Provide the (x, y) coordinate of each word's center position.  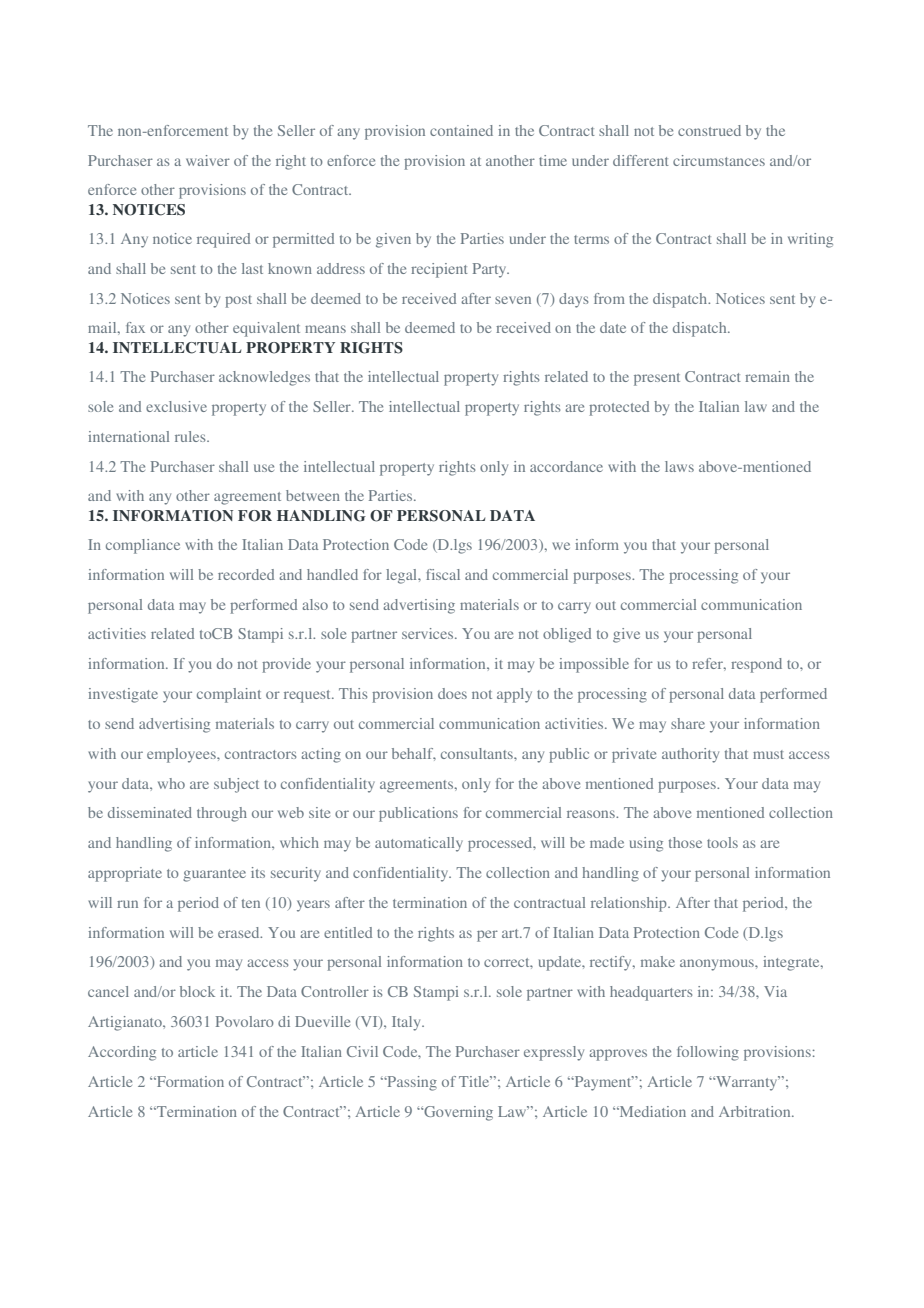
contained (461, 130)
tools (722, 842)
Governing (457, 1113)
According (122, 1053)
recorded (246, 574)
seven (513, 300)
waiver (208, 160)
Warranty (747, 1083)
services (429, 633)
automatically (419, 844)
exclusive (176, 406)
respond (756, 665)
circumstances (719, 160)
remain (767, 376)
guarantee (214, 875)
